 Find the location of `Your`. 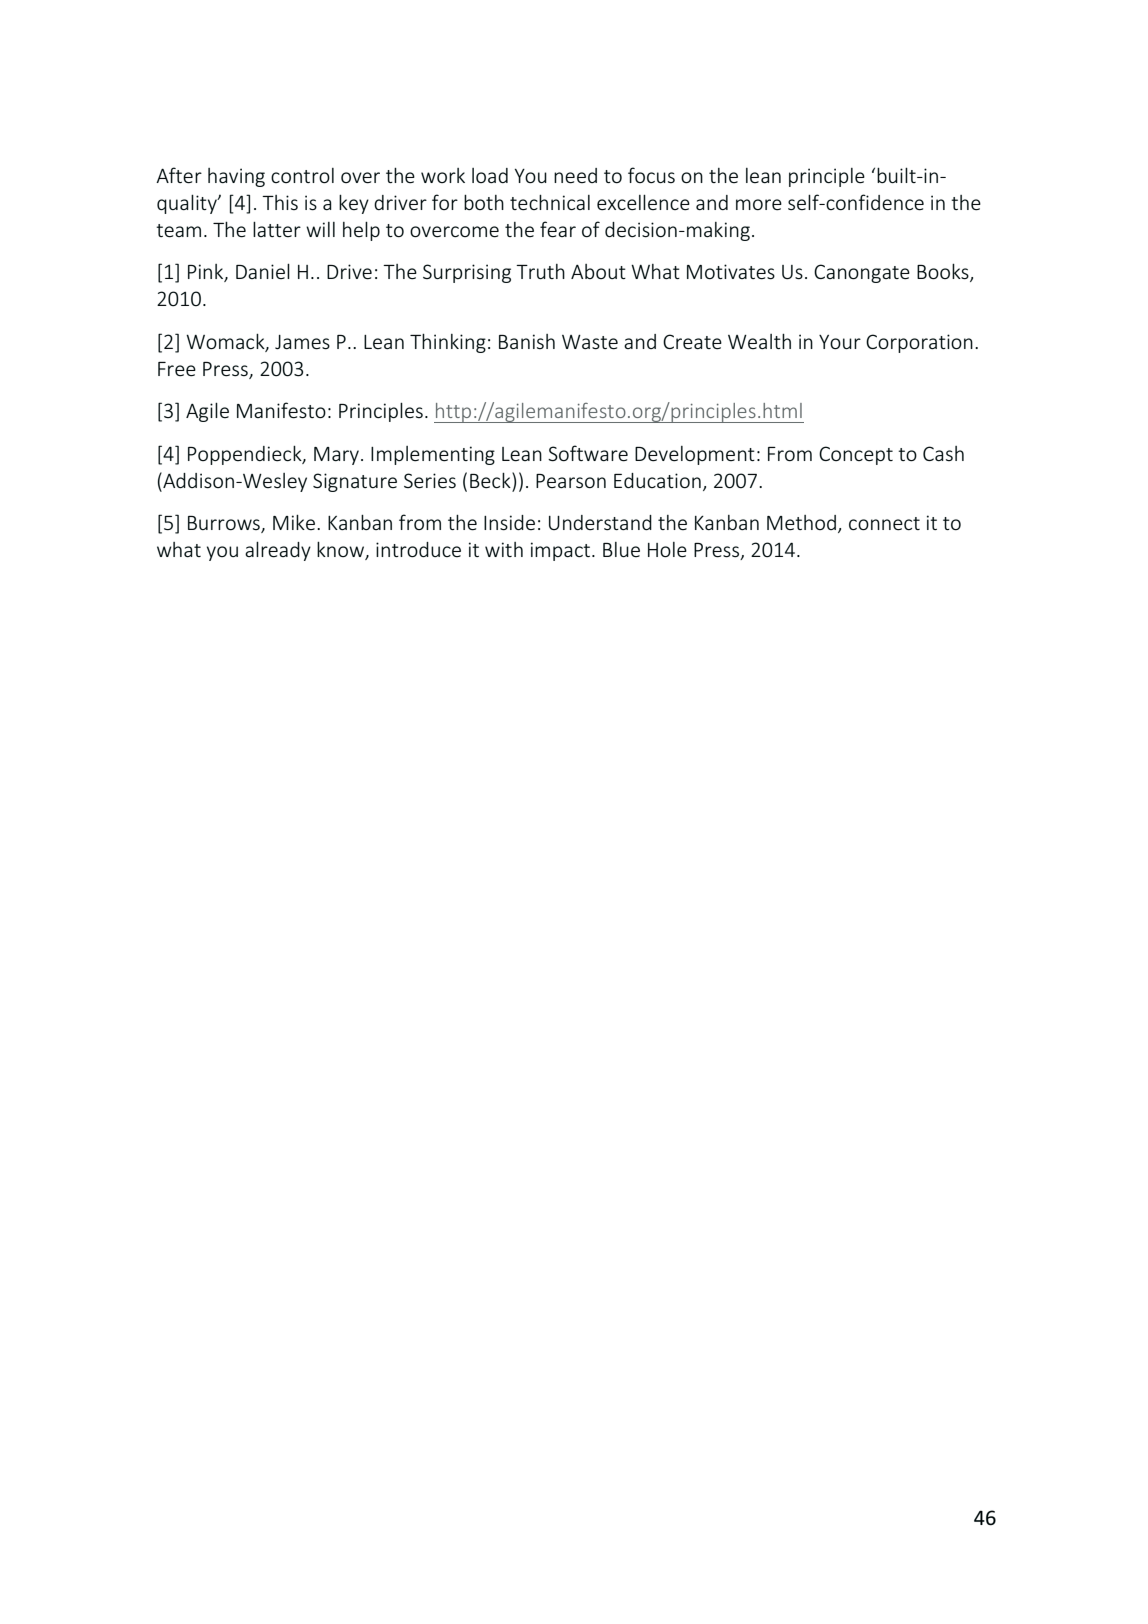

Your is located at coordinates (840, 342).
